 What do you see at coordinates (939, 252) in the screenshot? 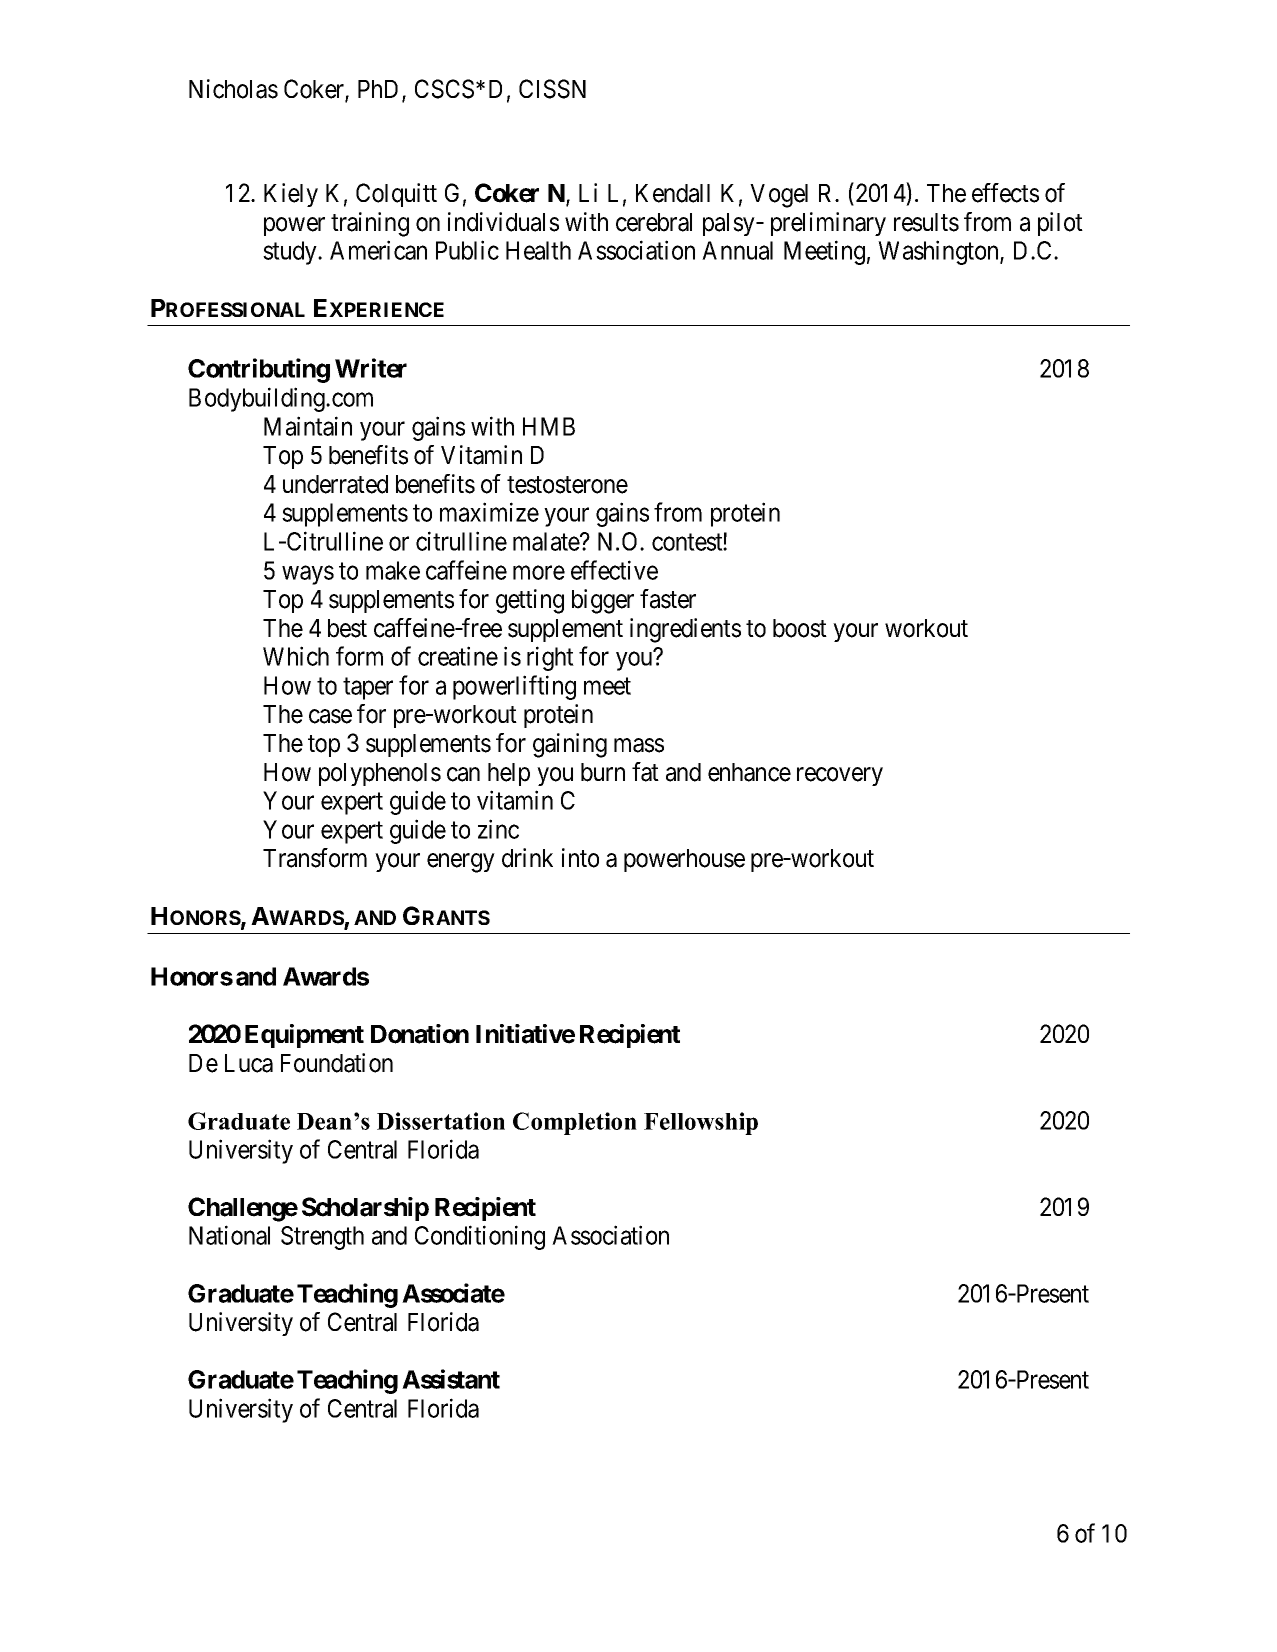
I see `Washington` at bounding box center [939, 252].
